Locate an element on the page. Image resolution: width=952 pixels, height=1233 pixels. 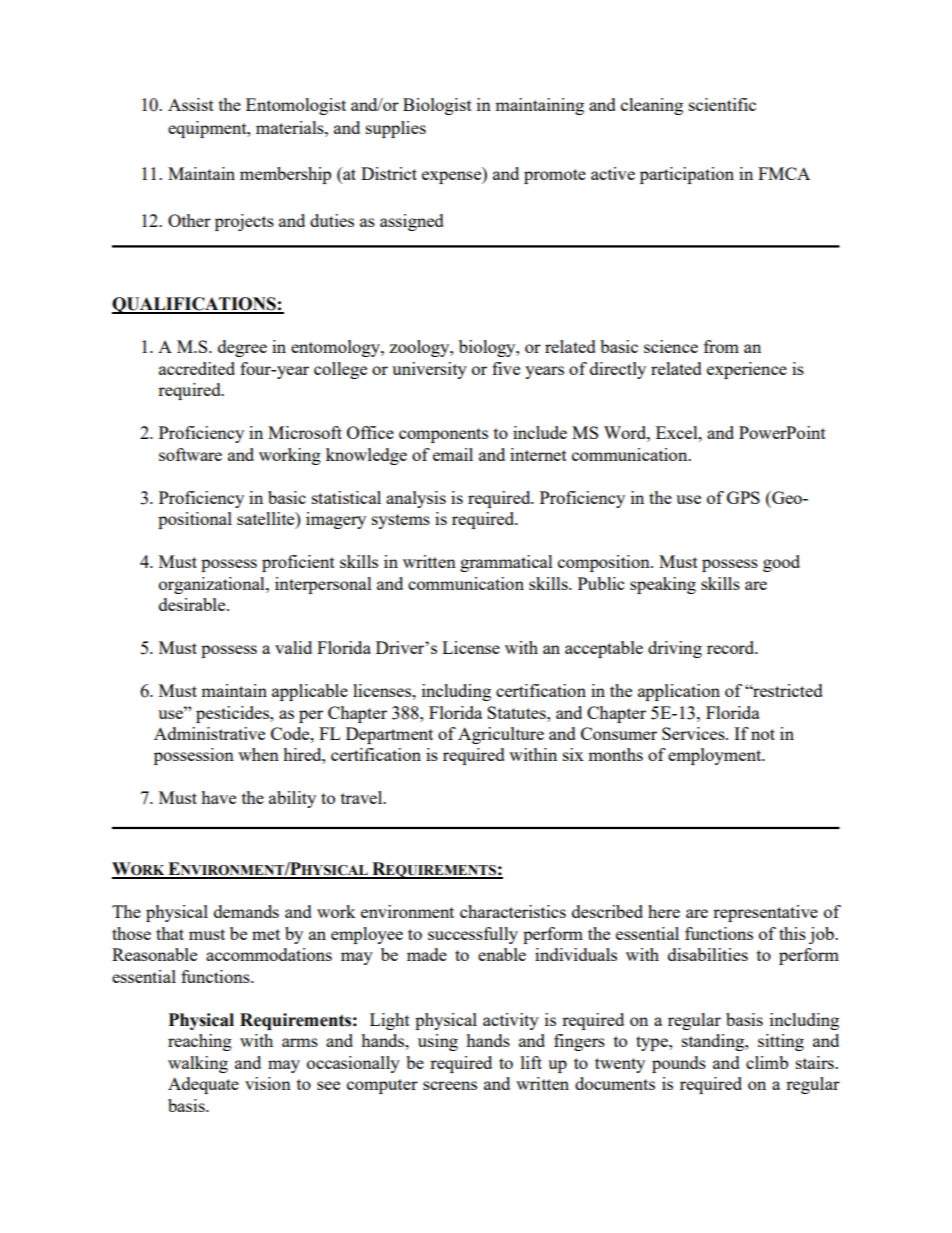
grammatical is located at coordinates (506, 563).
